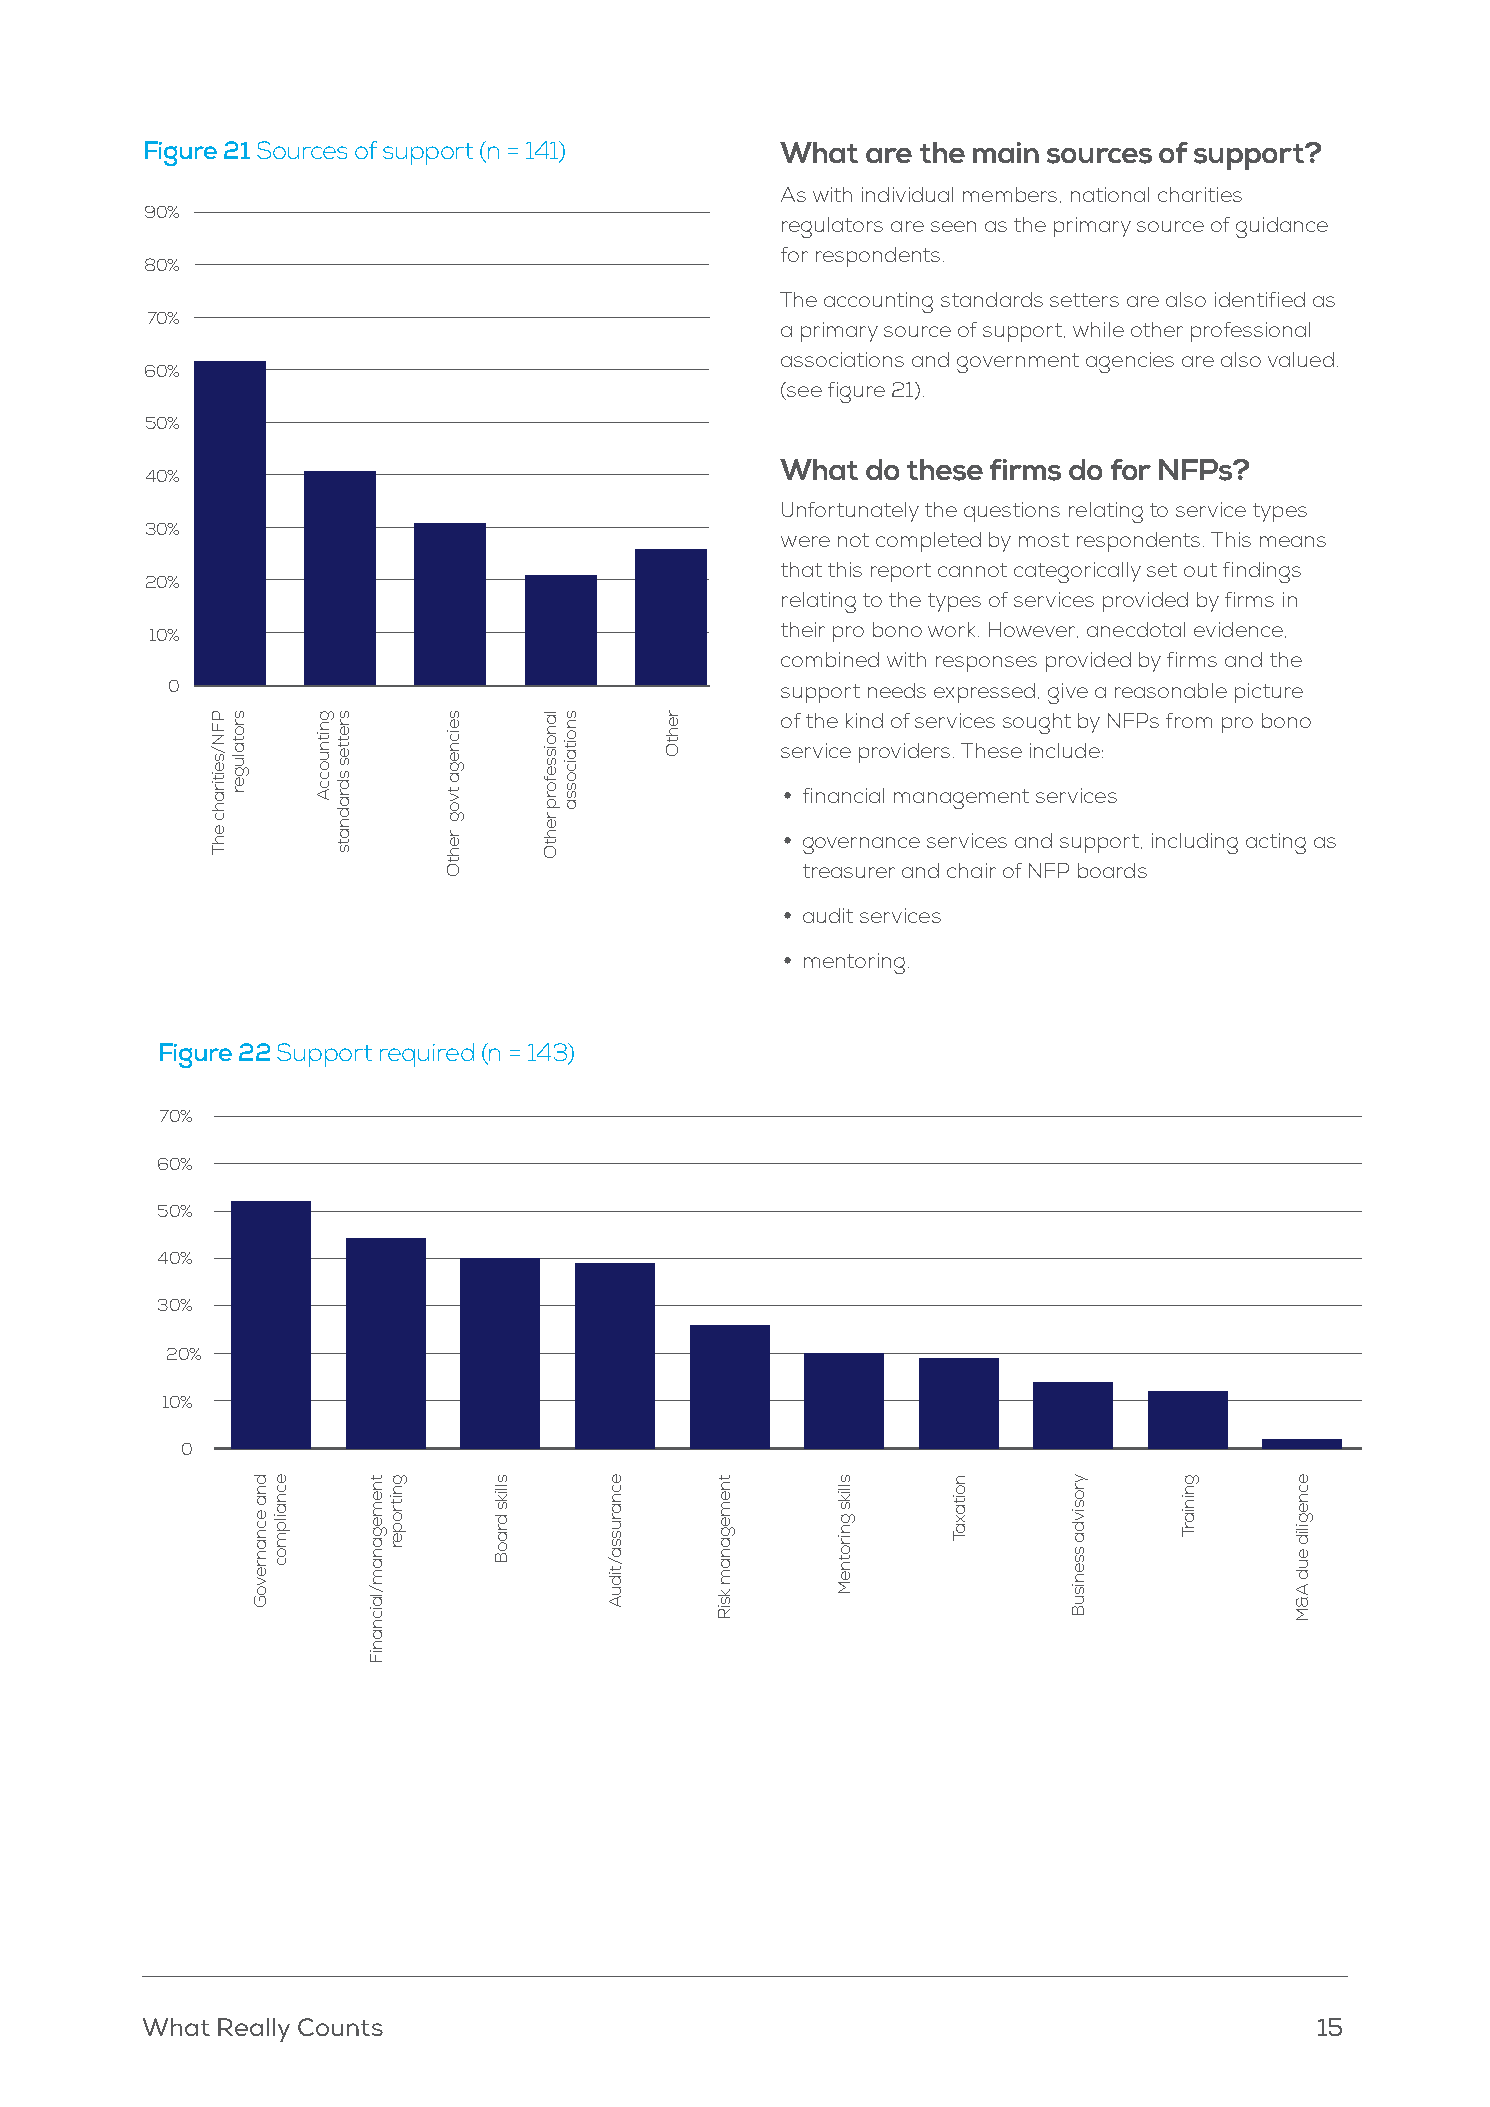 The width and height of the document is (1490, 2107). Describe the element at coordinates (340, 2027) in the document. I see `Counts` at that location.
